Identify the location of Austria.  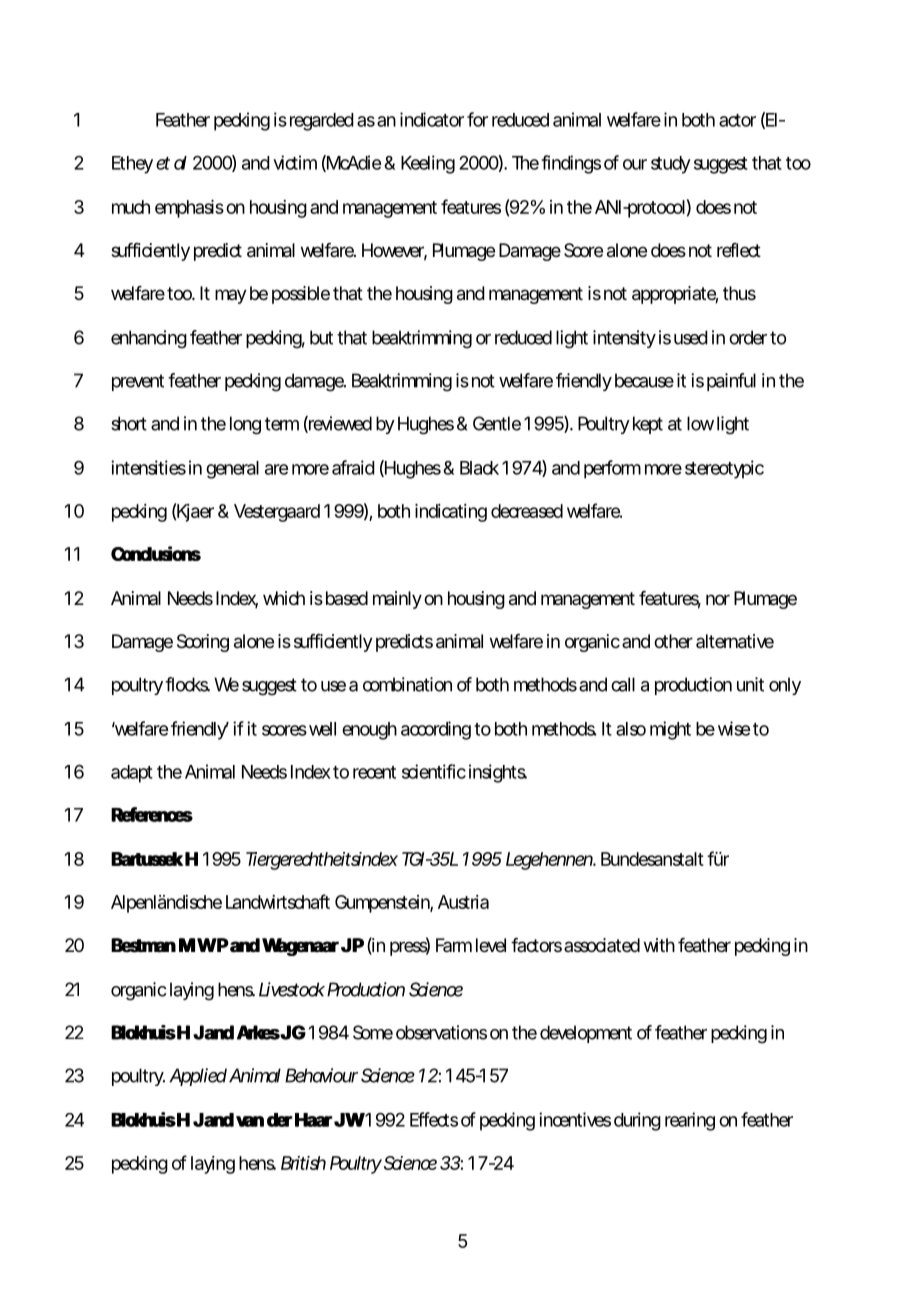
(463, 902).
